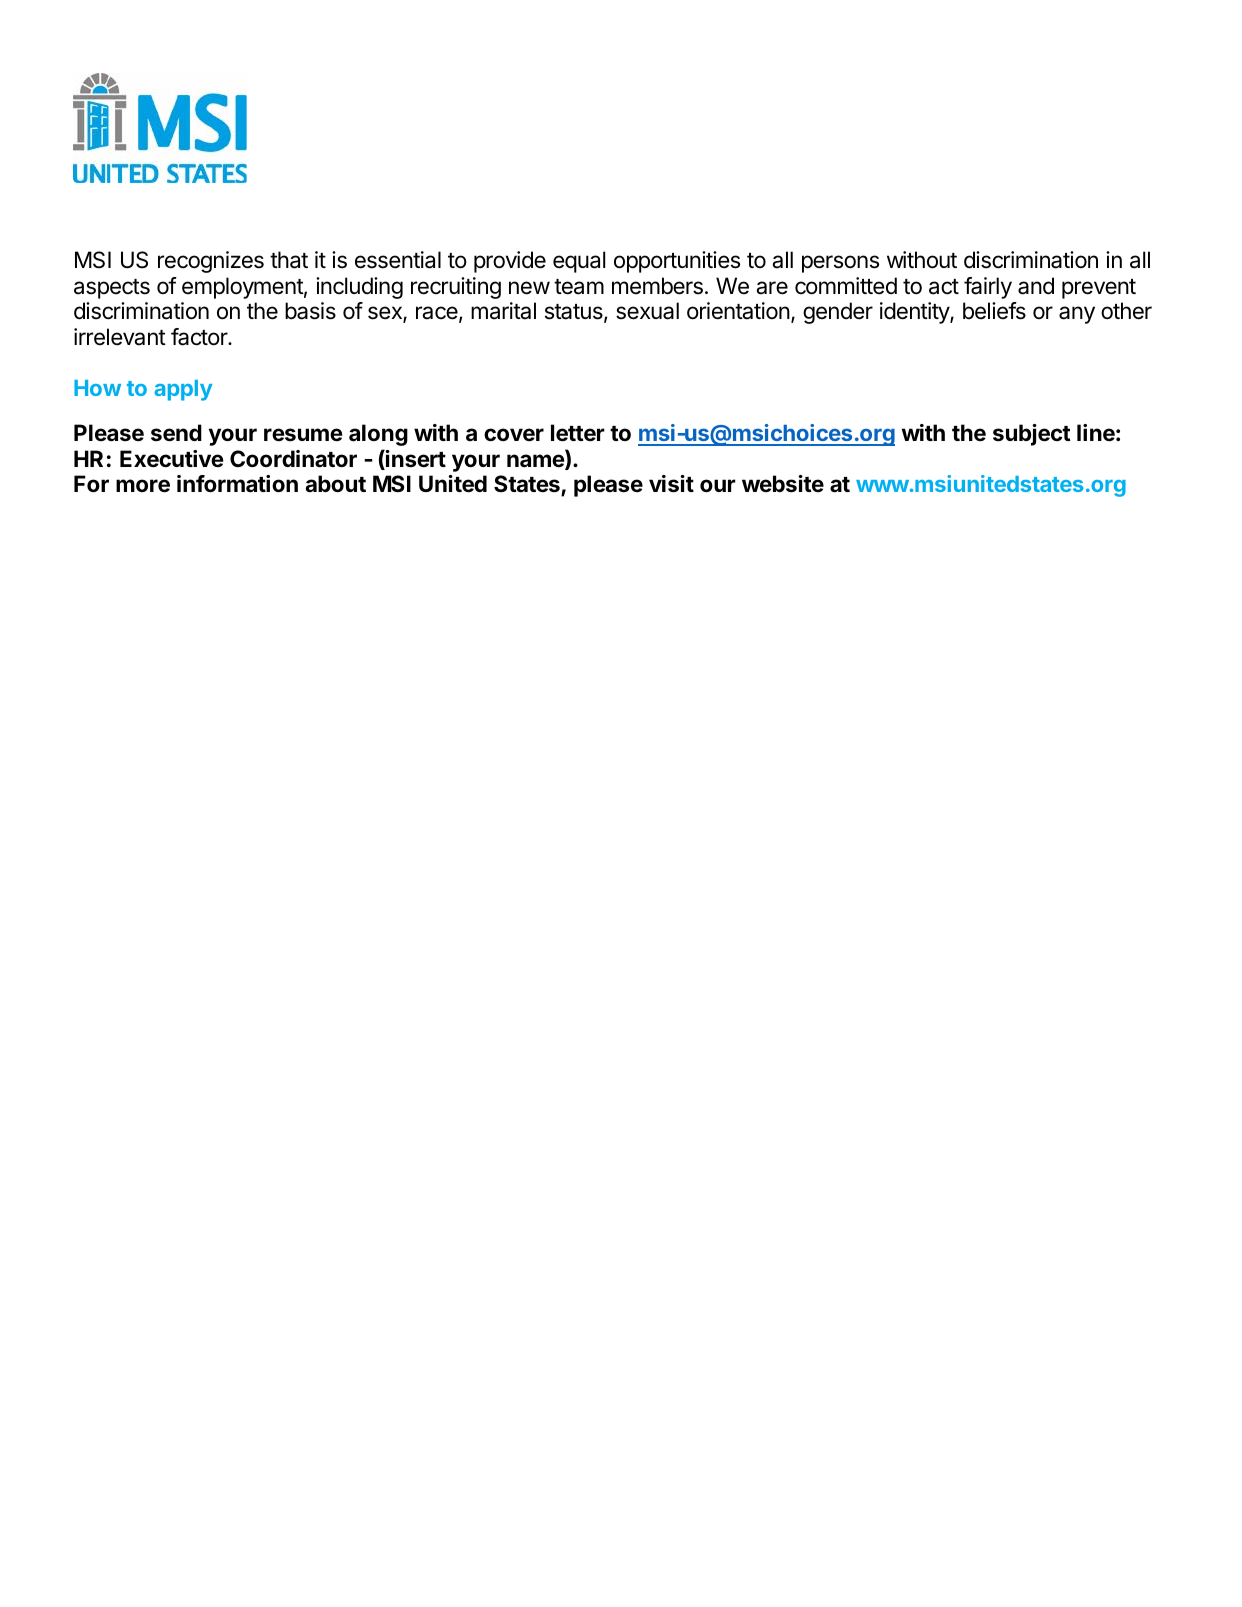  Describe the element at coordinates (176, 433) in the screenshot. I see `send` at that location.
